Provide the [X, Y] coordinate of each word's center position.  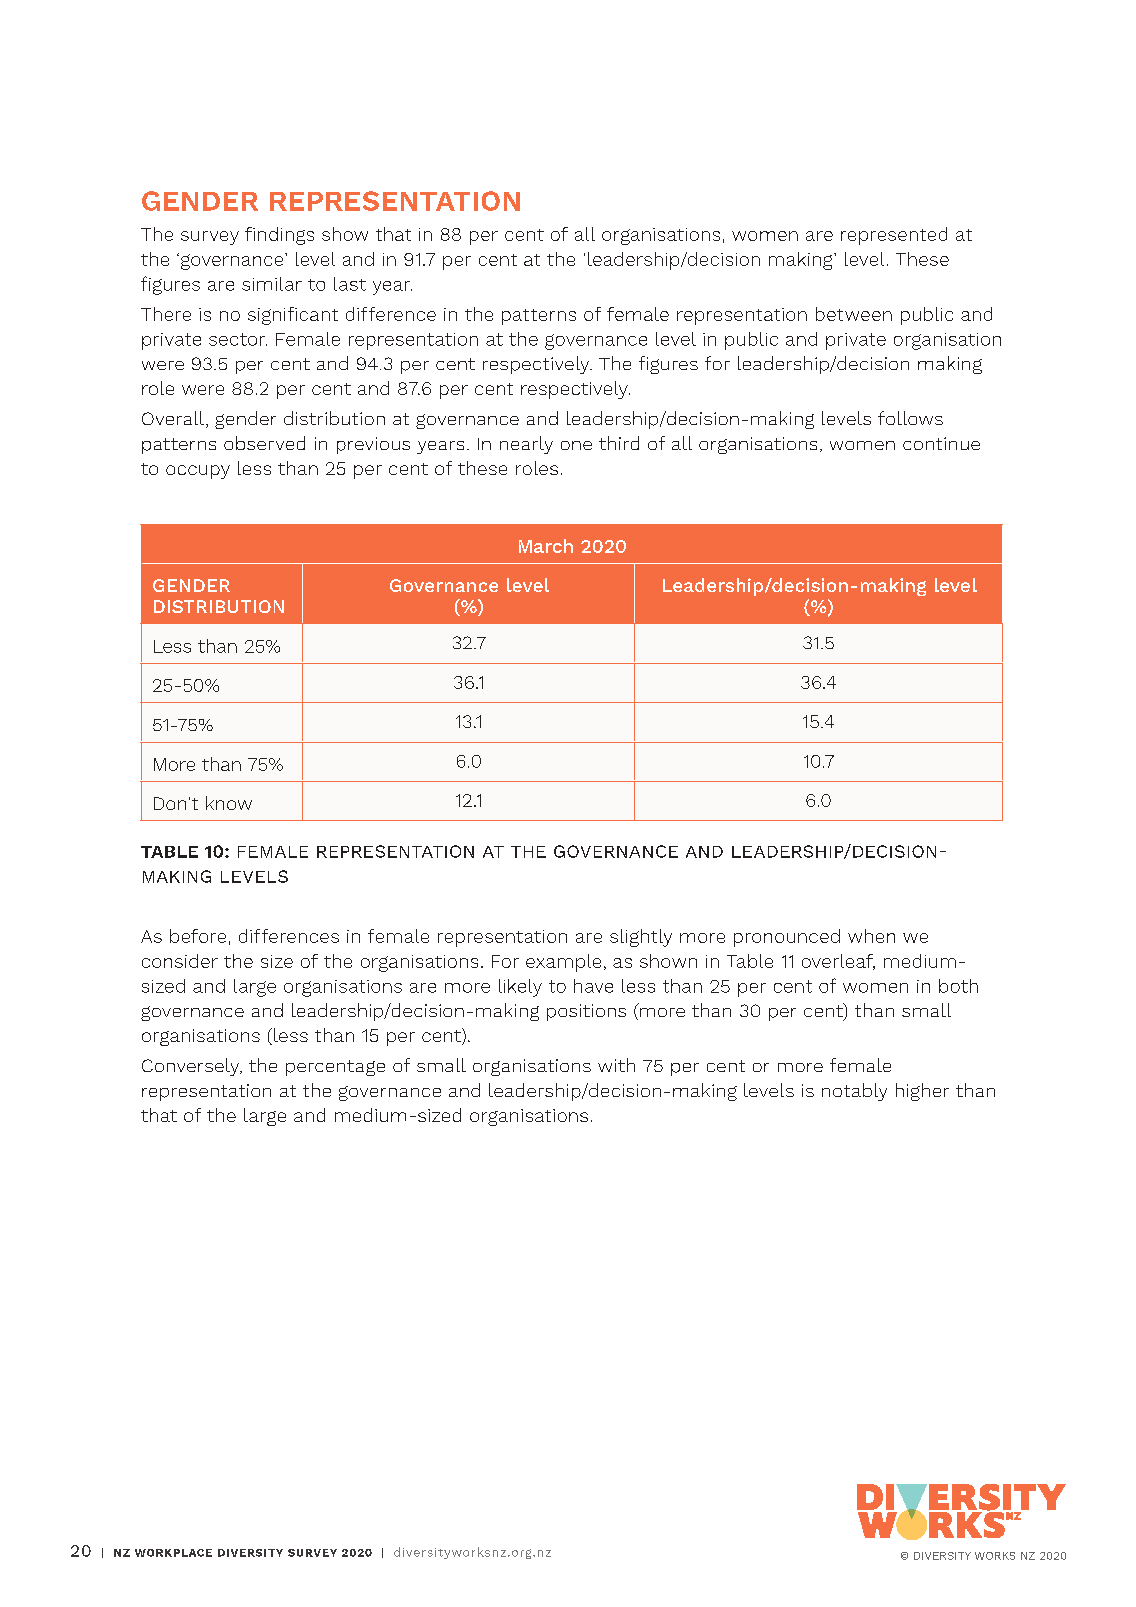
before [198, 936]
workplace [173, 1553]
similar [272, 284]
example [563, 963]
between [854, 314]
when [871, 936]
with [616, 1065]
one [576, 445]
